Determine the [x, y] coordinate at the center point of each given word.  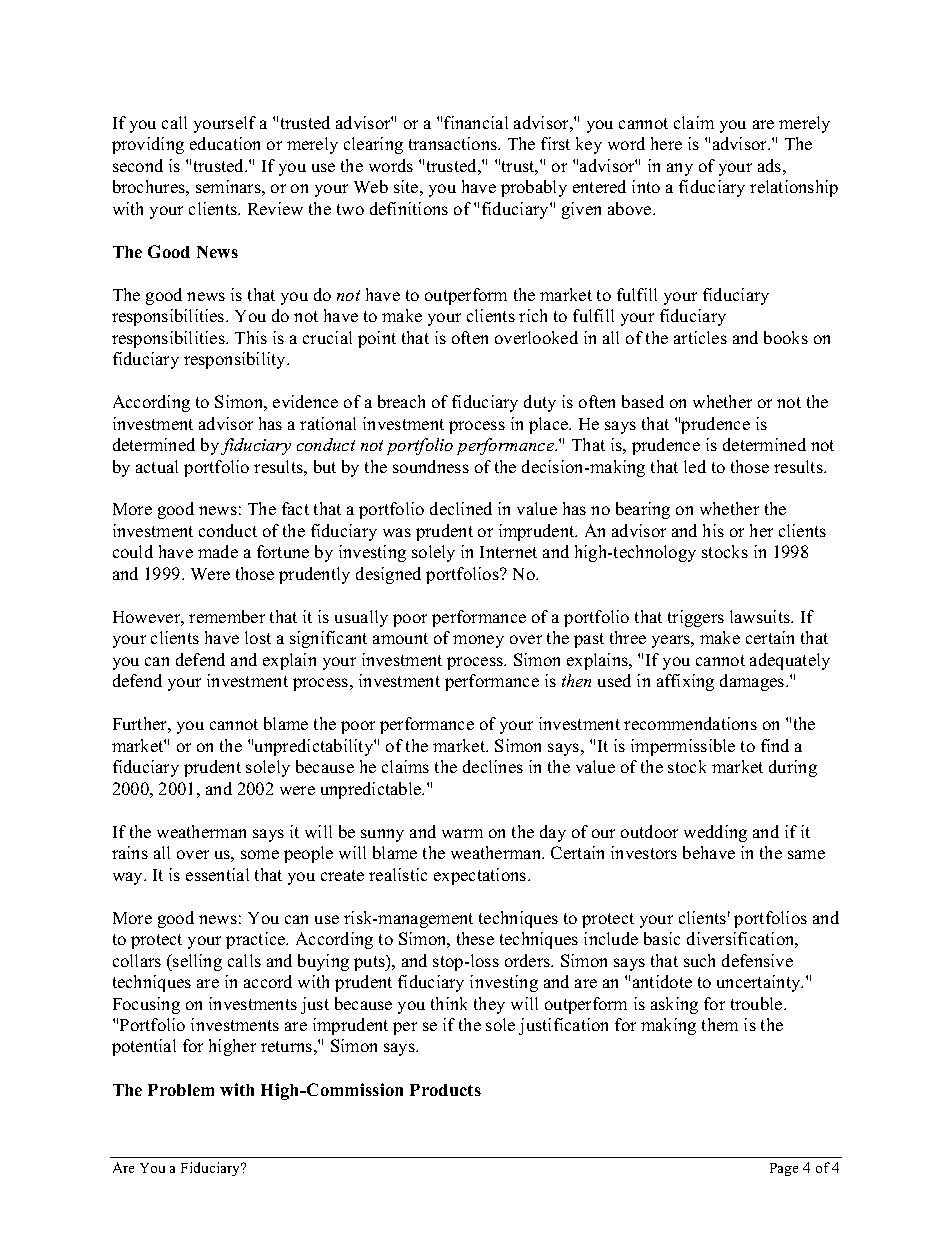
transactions [454, 143]
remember [227, 616]
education [225, 143]
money [478, 641]
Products [445, 1090]
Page [784, 1169]
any [680, 169]
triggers [696, 618]
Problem [181, 1090]
